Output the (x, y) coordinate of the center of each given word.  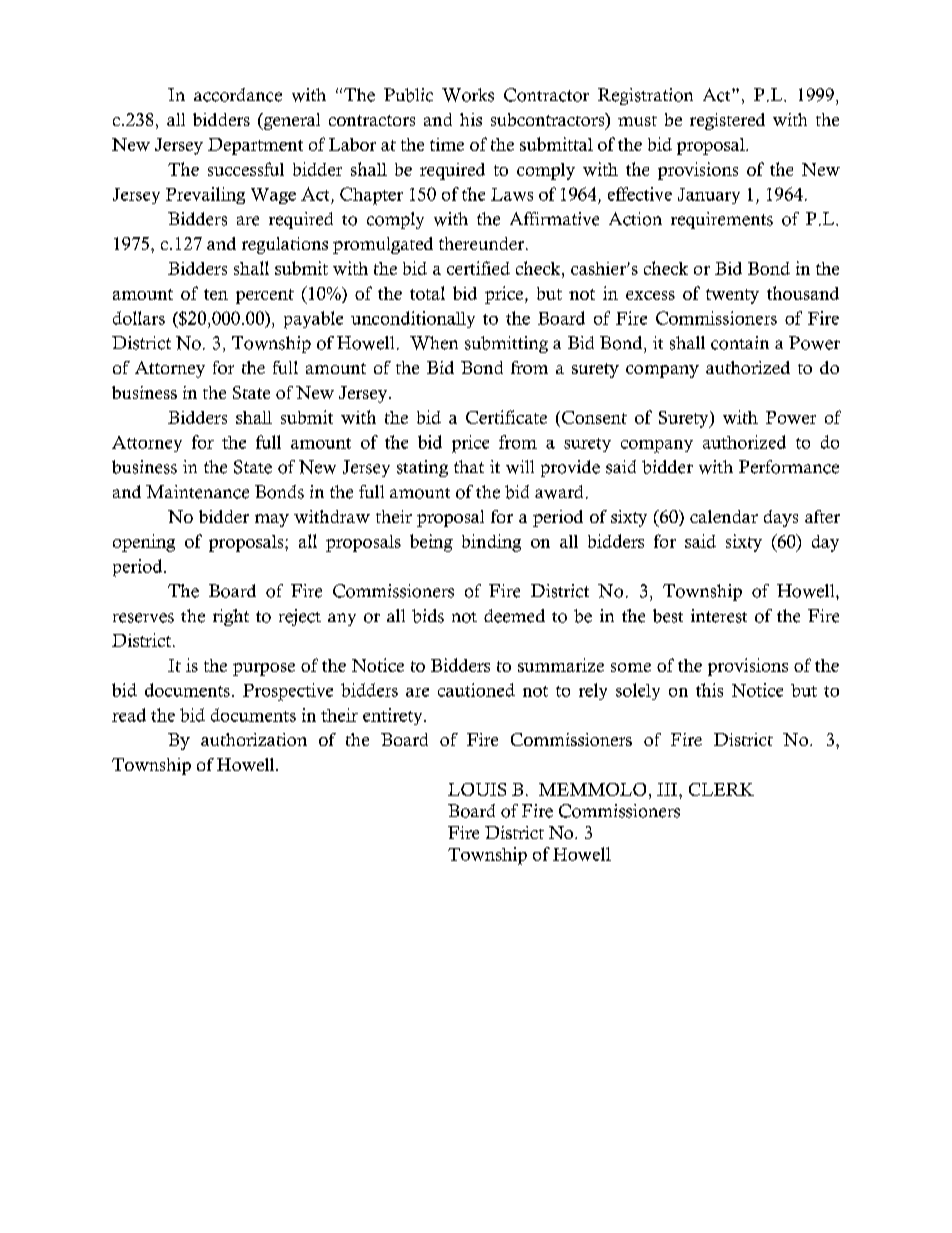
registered (727, 121)
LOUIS (477, 789)
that (469, 466)
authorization (254, 739)
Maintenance (197, 492)
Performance (789, 467)
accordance (238, 95)
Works (468, 95)
